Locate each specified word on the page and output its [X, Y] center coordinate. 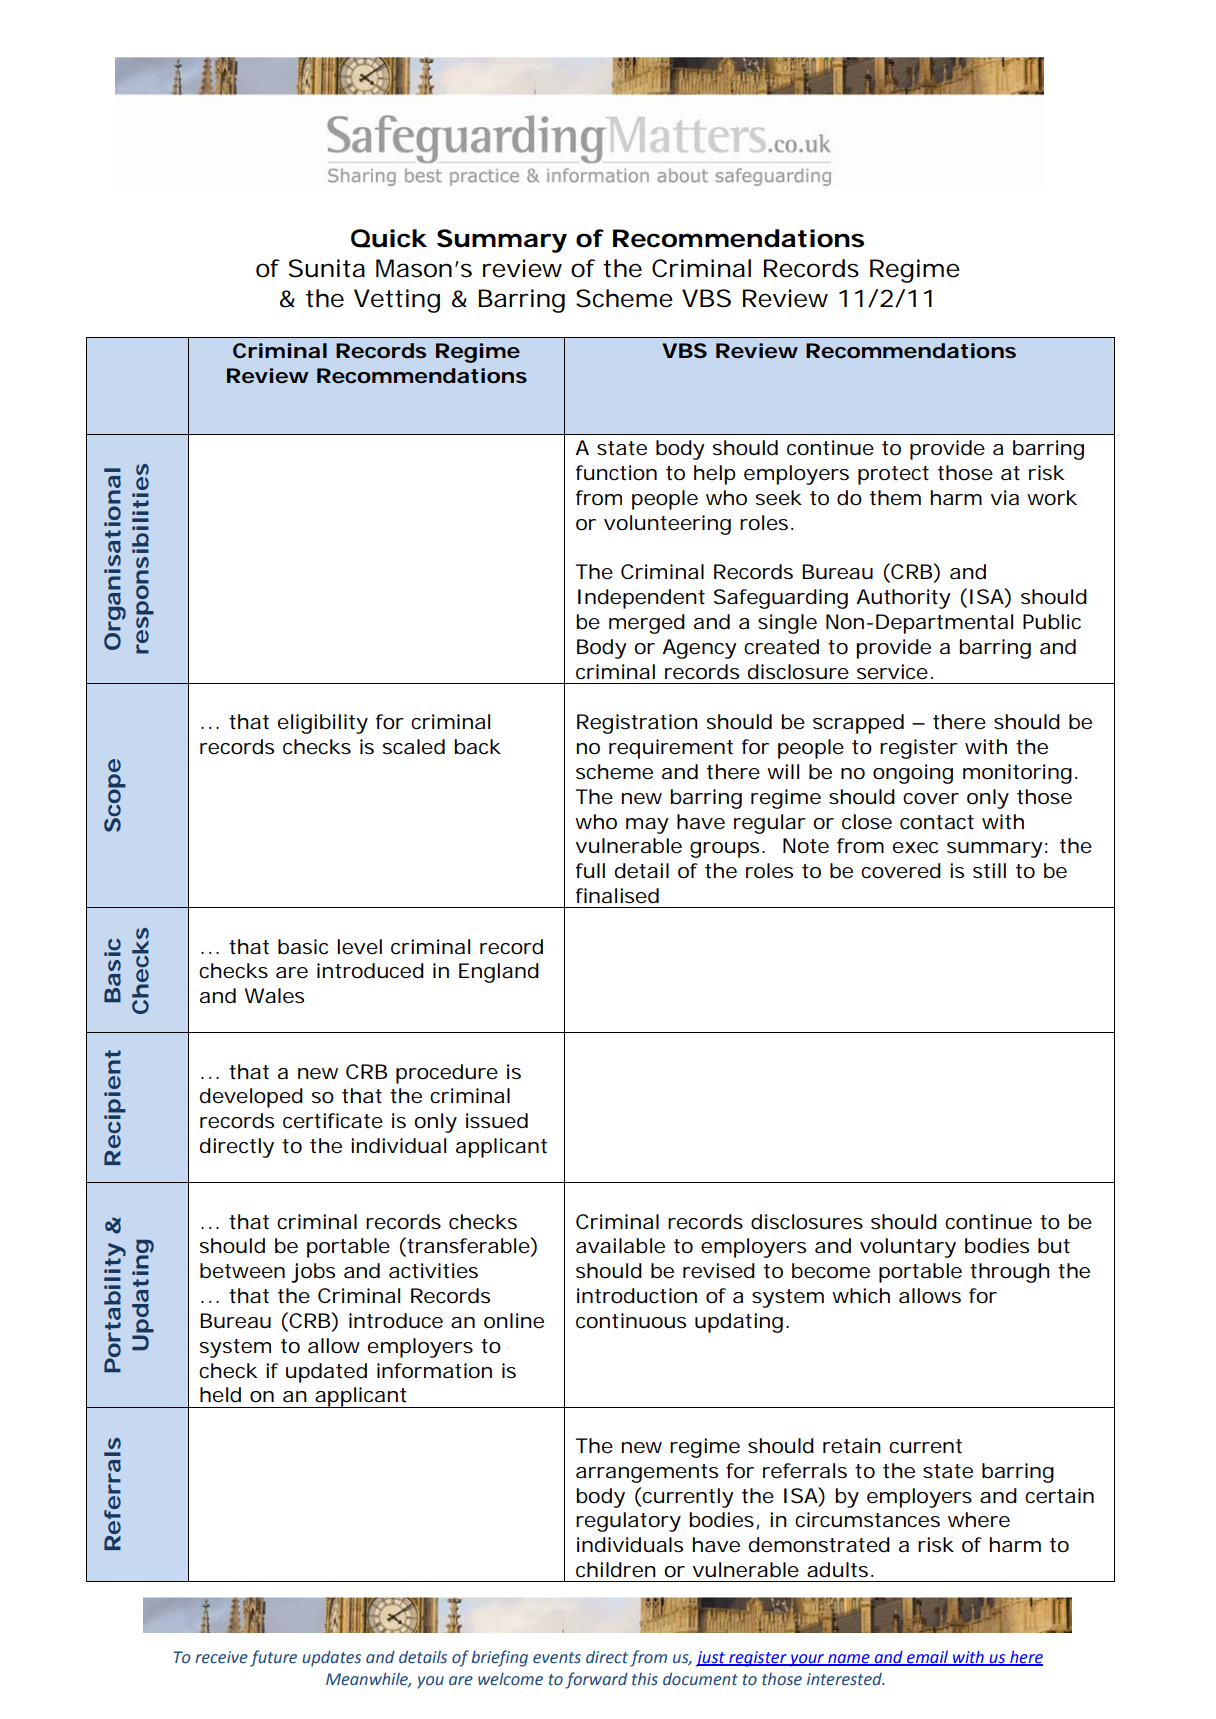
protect [893, 475]
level [359, 947]
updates [331, 1658]
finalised [617, 896]
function [616, 473]
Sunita [327, 268]
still [989, 871]
